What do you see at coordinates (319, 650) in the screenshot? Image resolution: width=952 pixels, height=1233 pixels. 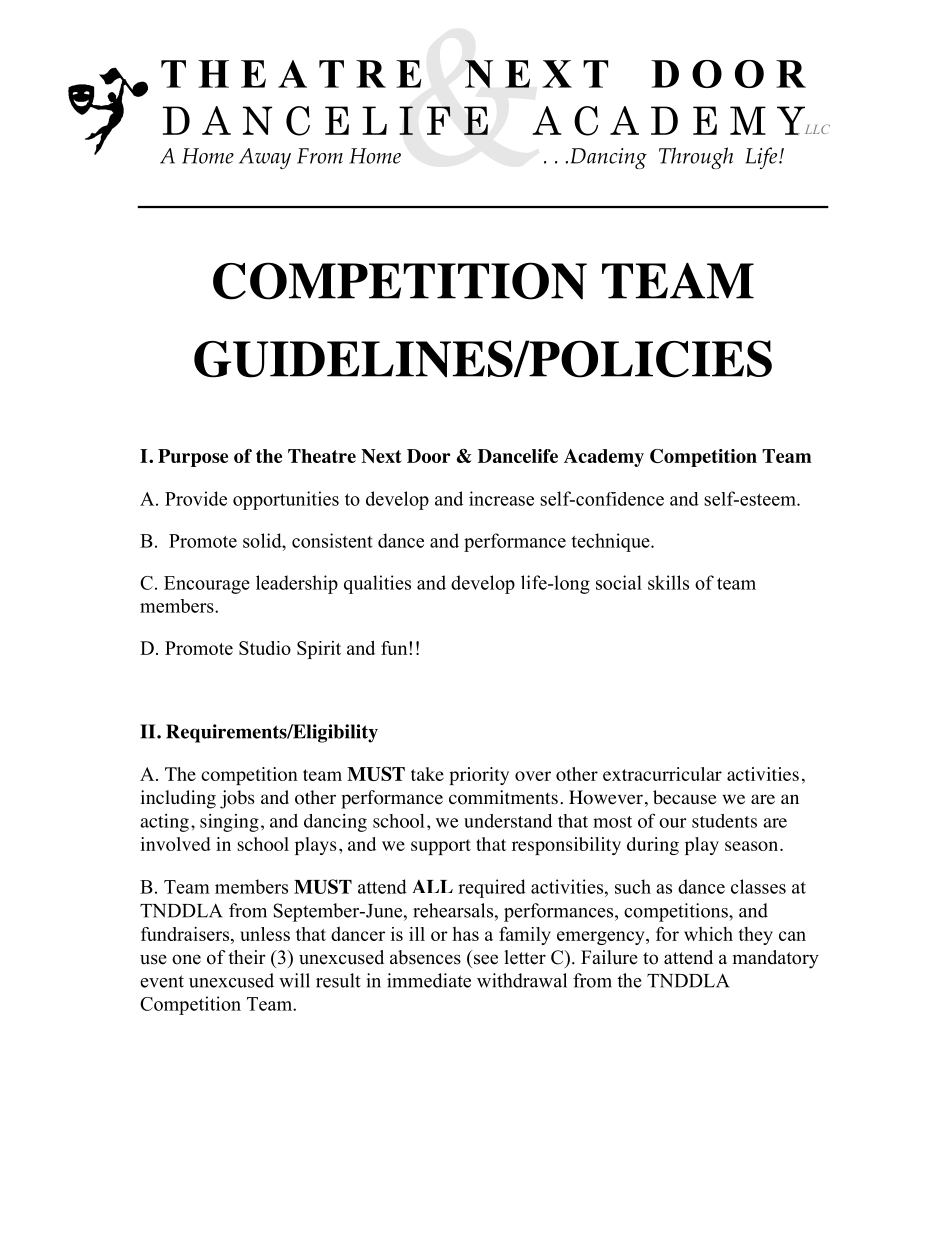 I see `Spirit` at bounding box center [319, 650].
